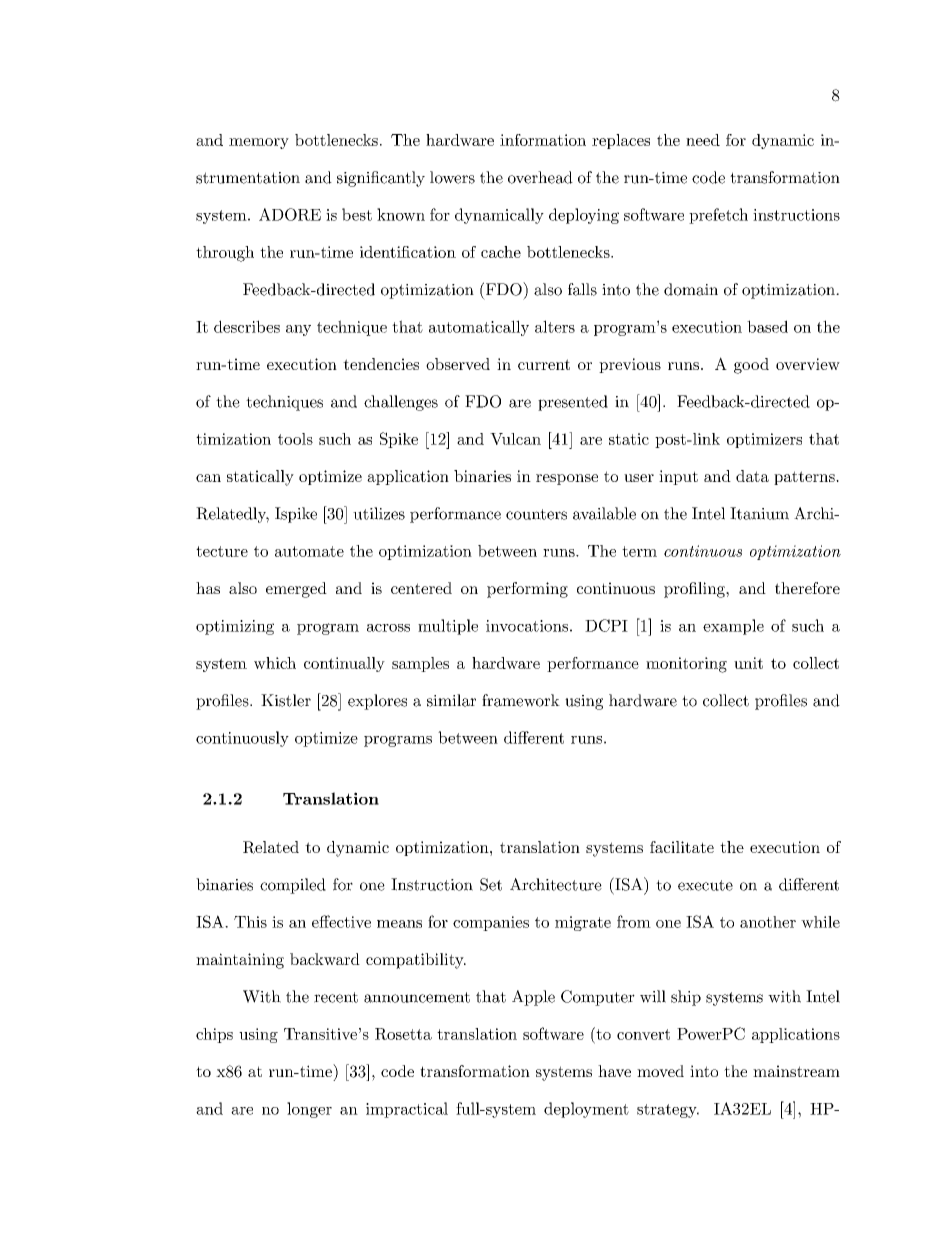  I want to click on Kistler, so click(286, 700).
